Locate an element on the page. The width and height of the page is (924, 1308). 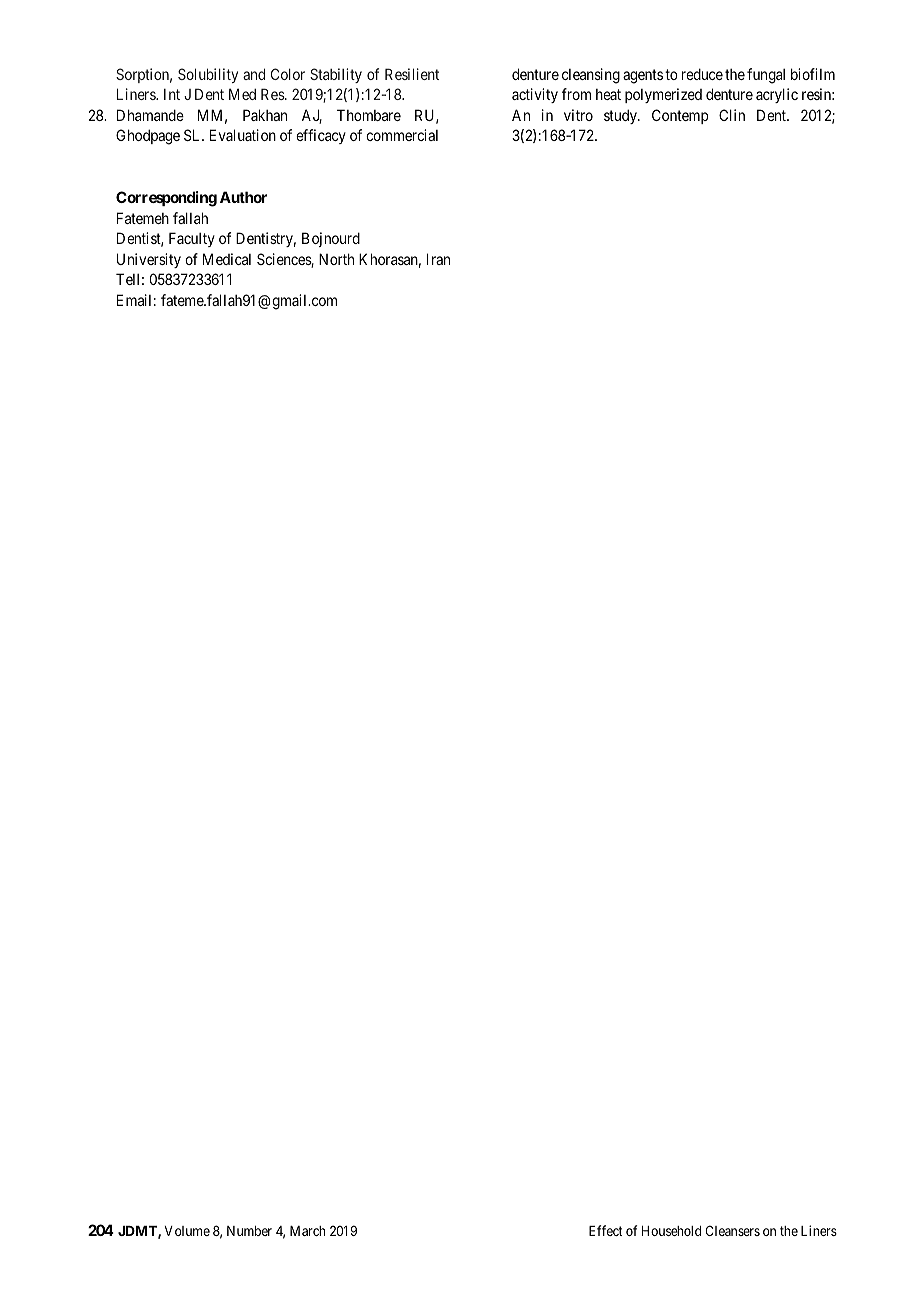
Iran is located at coordinates (438, 259).
